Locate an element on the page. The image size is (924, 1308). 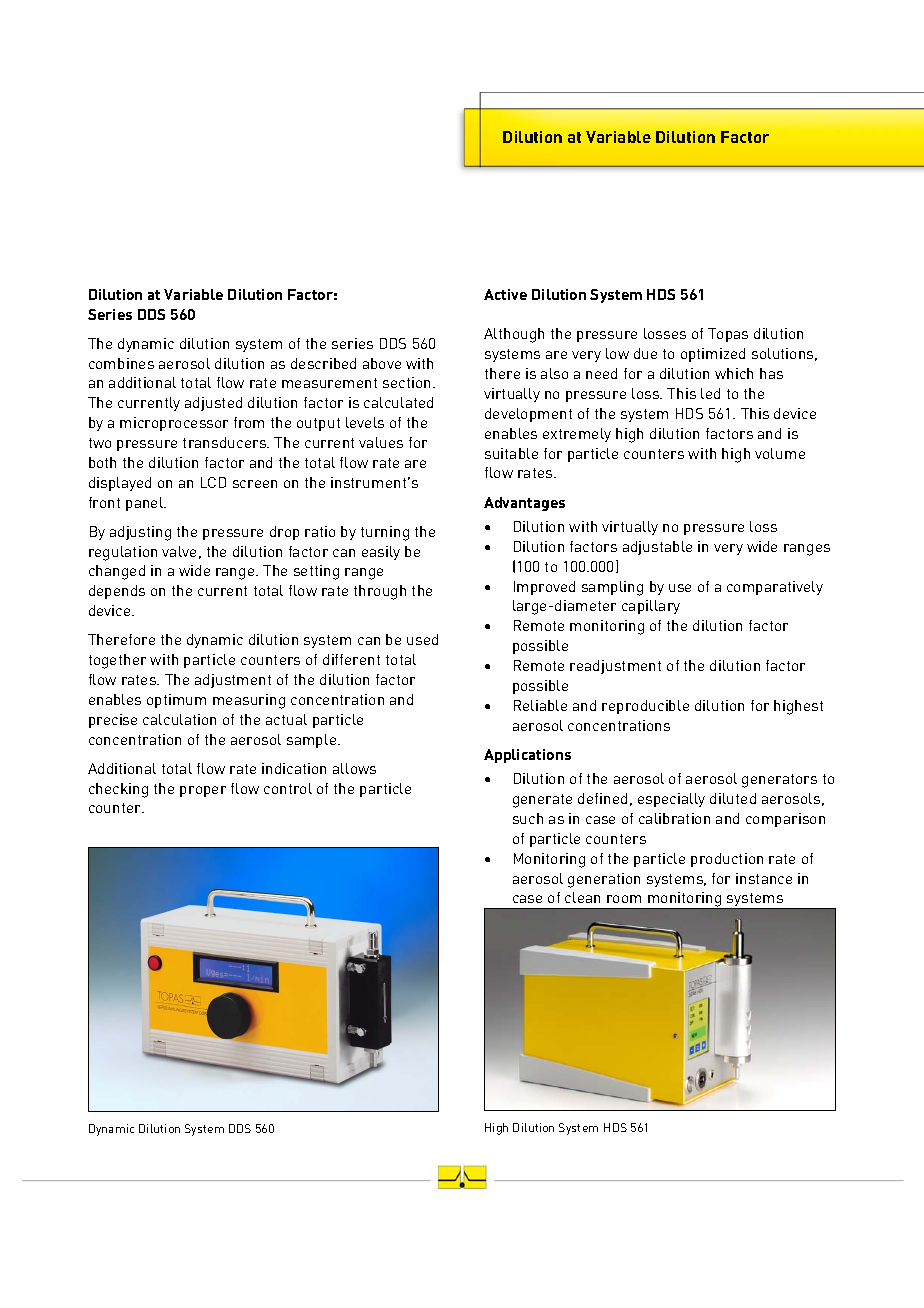
proper is located at coordinates (203, 791).
